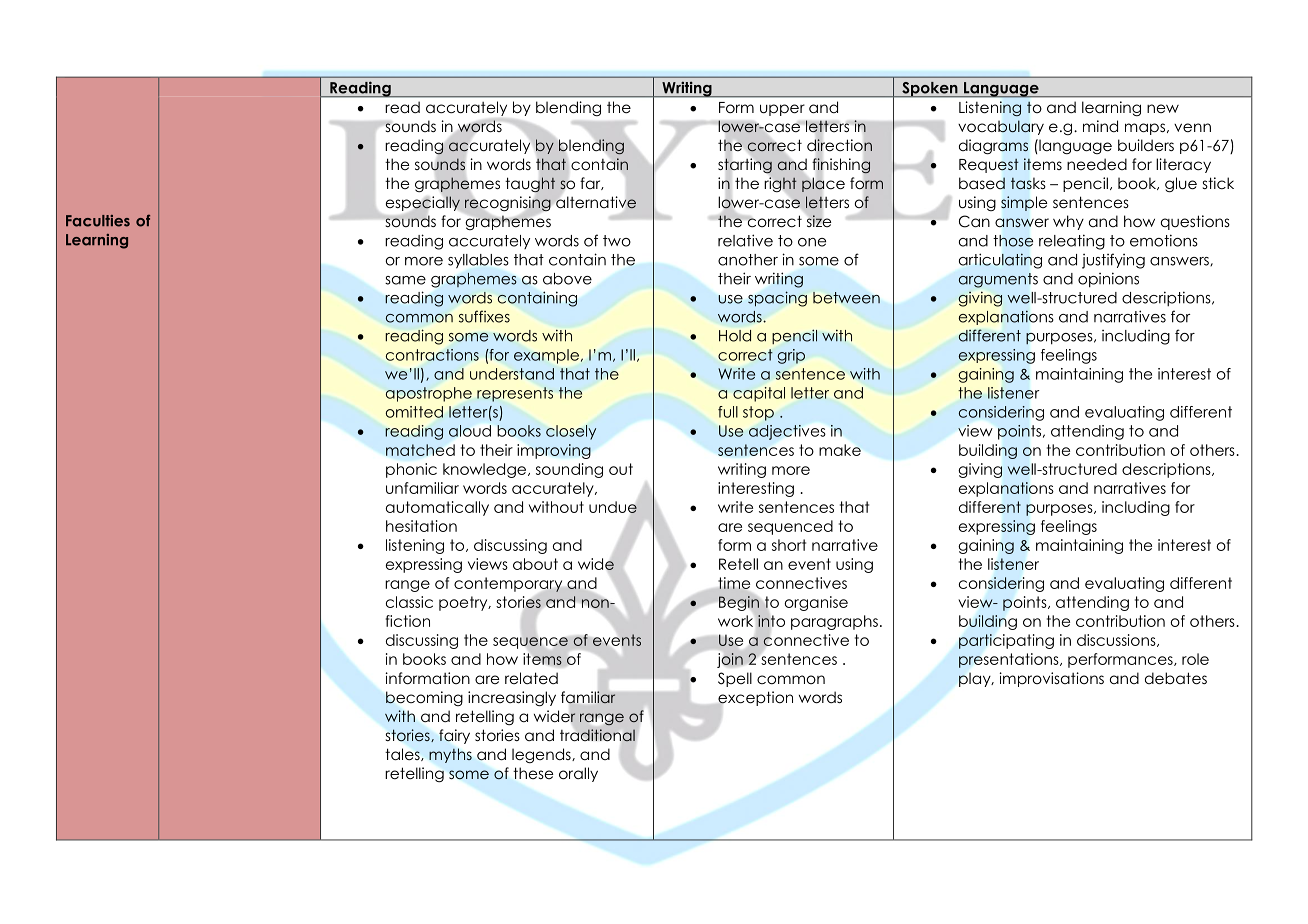 The width and height of the screenshot is (1308, 924). Describe the element at coordinates (1108, 280) in the screenshot. I see `opinions` at that location.
